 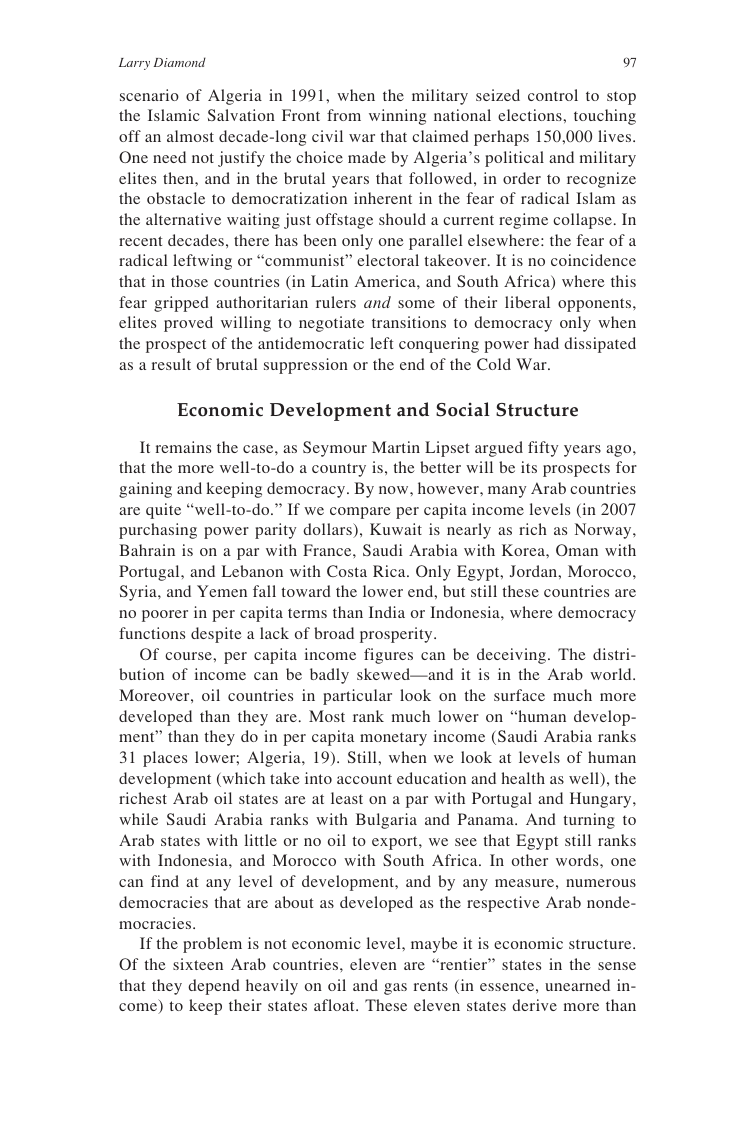 I want to click on transitions, so click(x=409, y=322).
